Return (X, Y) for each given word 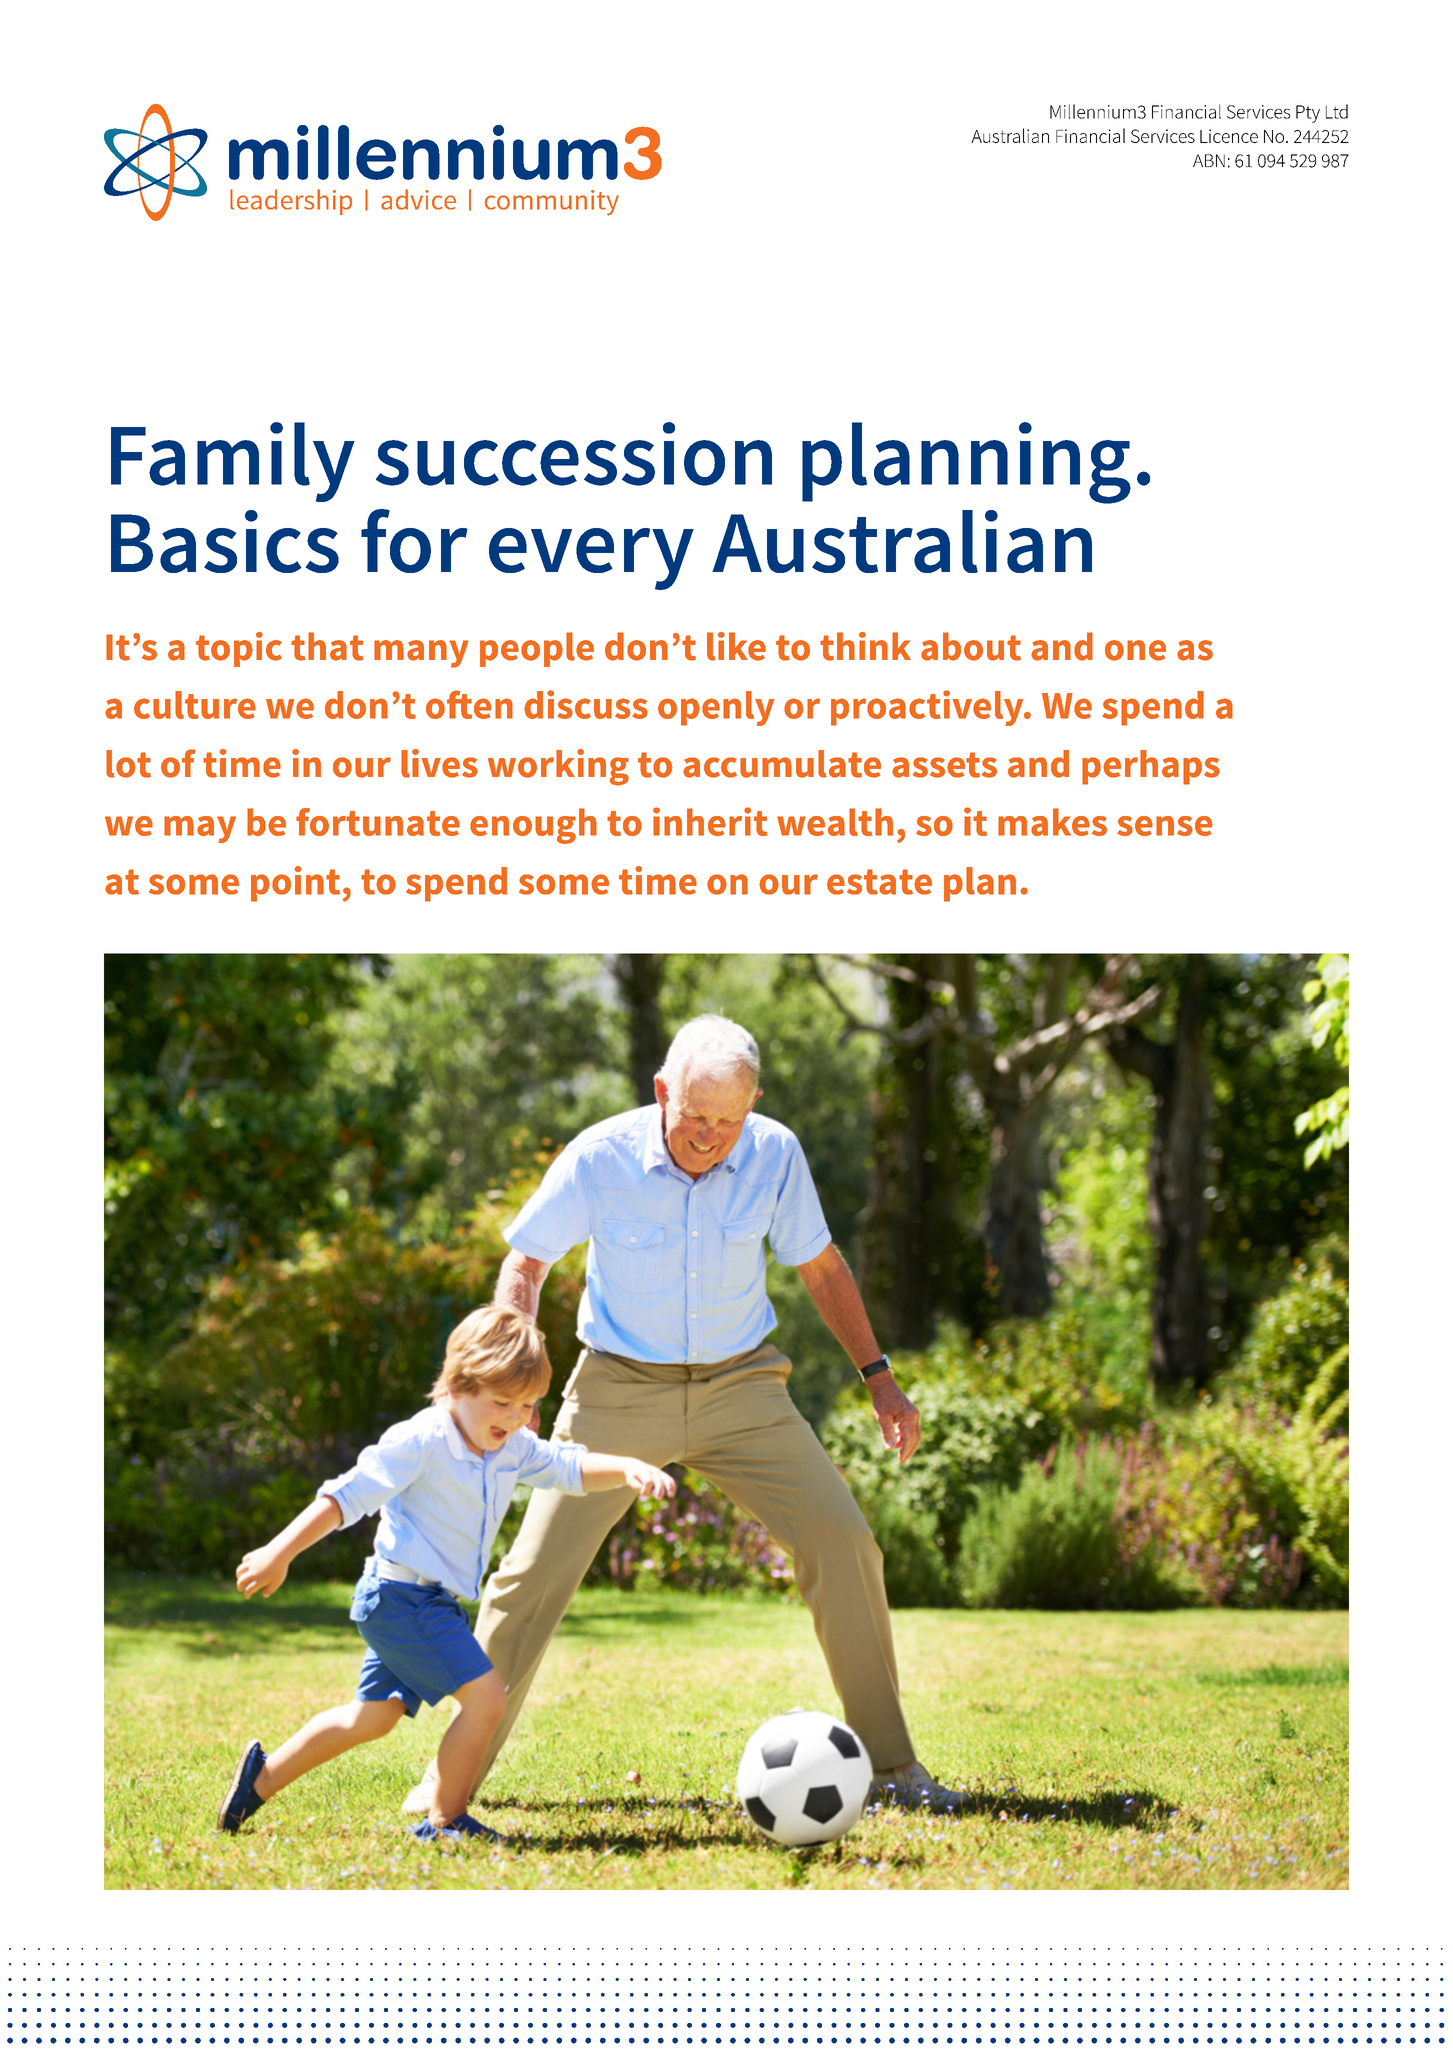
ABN (1209, 160)
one (1135, 650)
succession (574, 454)
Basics (225, 541)
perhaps (1151, 767)
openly (716, 708)
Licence (1229, 136)
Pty (1308, 114)
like (736, 646)
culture (195, 705)
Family (233, 462)
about (971, 646)
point (295, 884)
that (327, 646)
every (591, 559)
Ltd (1337, 111)
